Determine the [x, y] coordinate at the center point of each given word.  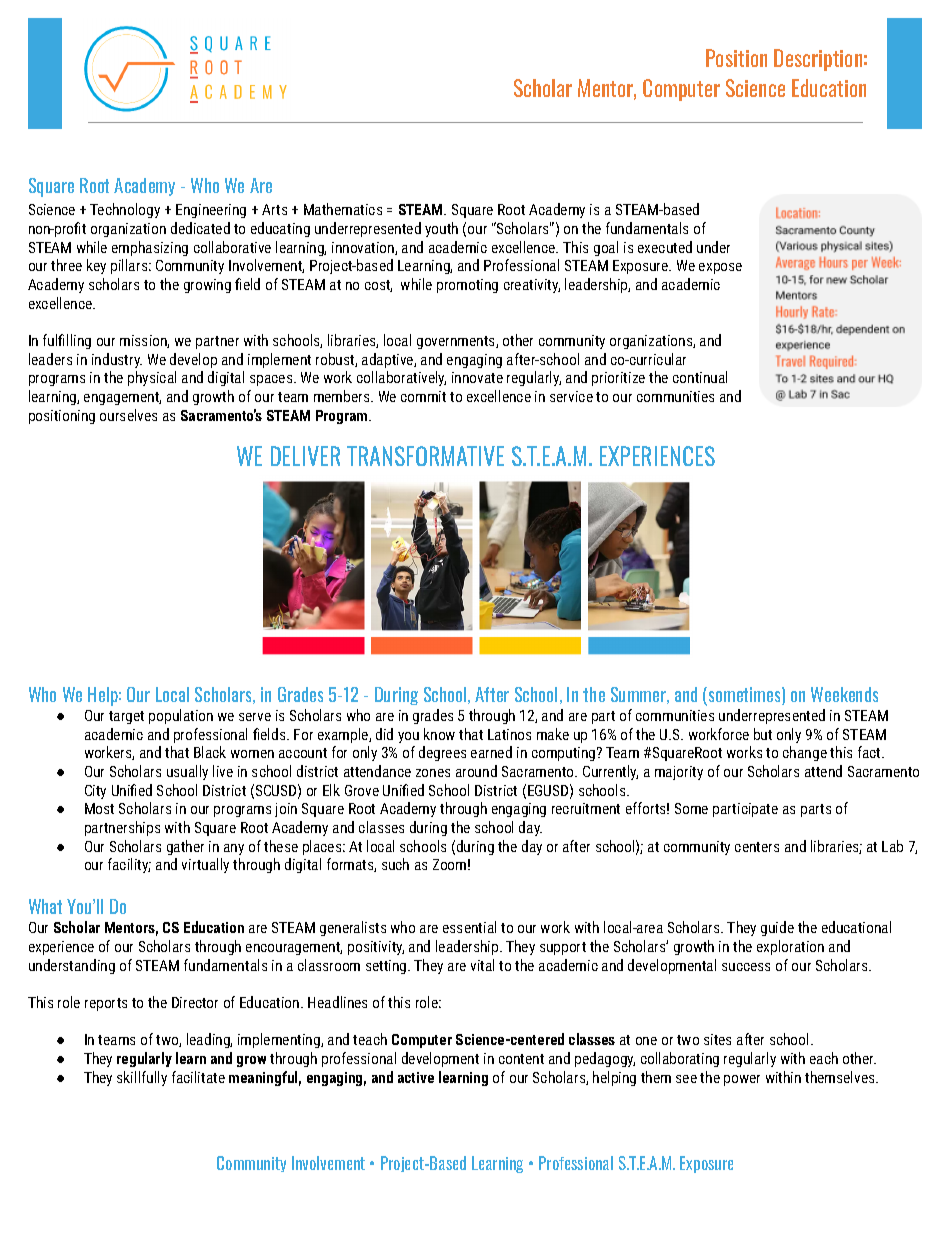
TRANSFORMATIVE [425, 456]
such [395, 864]
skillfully [142, 1078]
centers [757, 847]
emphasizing [150, 248]
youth [441, 229]
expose [720, 268]
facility [129, 865]
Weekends [844, 694]
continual [700, 377]
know [439, 734]
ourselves [128, 415]
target [126, 717]
